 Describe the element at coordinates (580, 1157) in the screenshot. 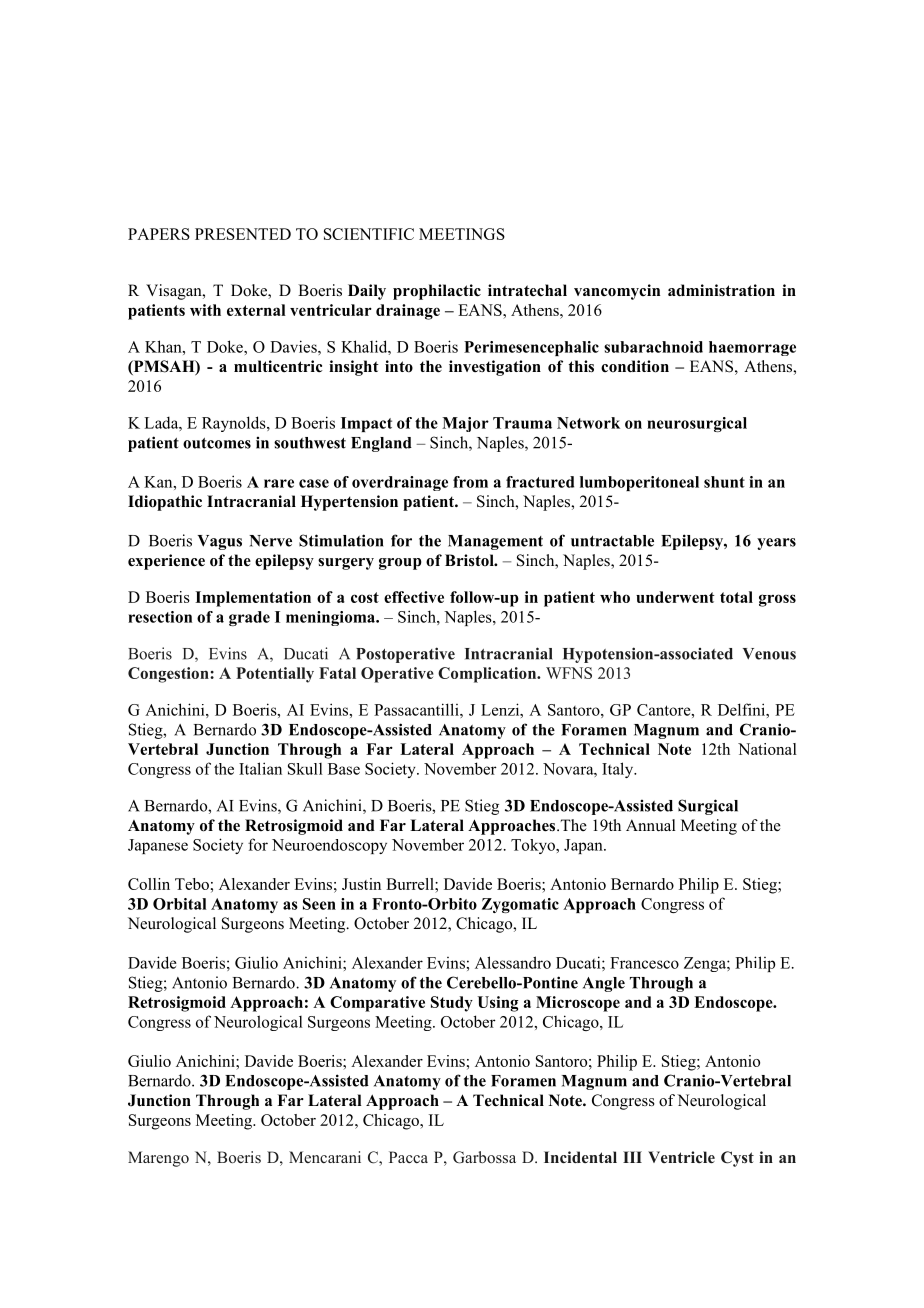

I see `Incidental` at that location.
